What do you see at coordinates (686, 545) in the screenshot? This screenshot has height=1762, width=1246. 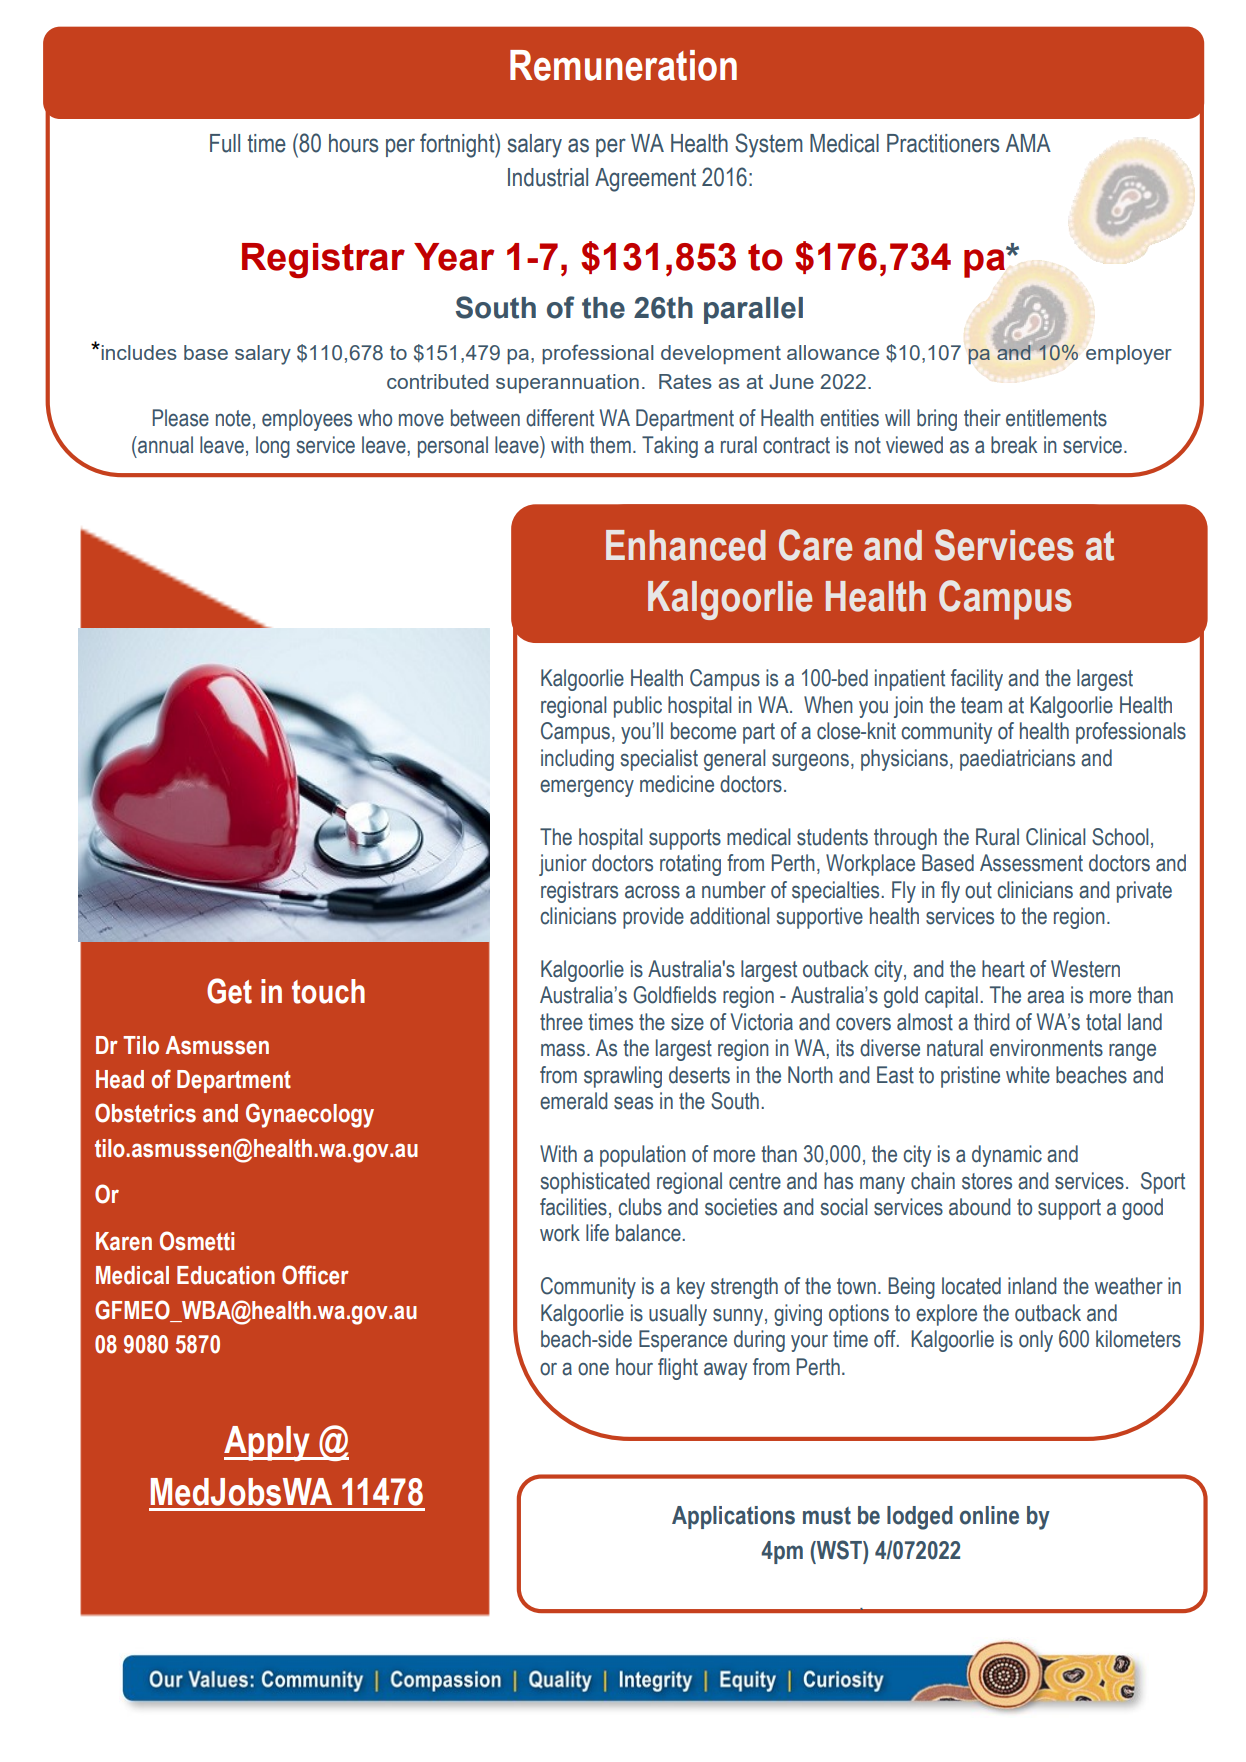 I see `Enhanced` at bounding box center [686, 545].
